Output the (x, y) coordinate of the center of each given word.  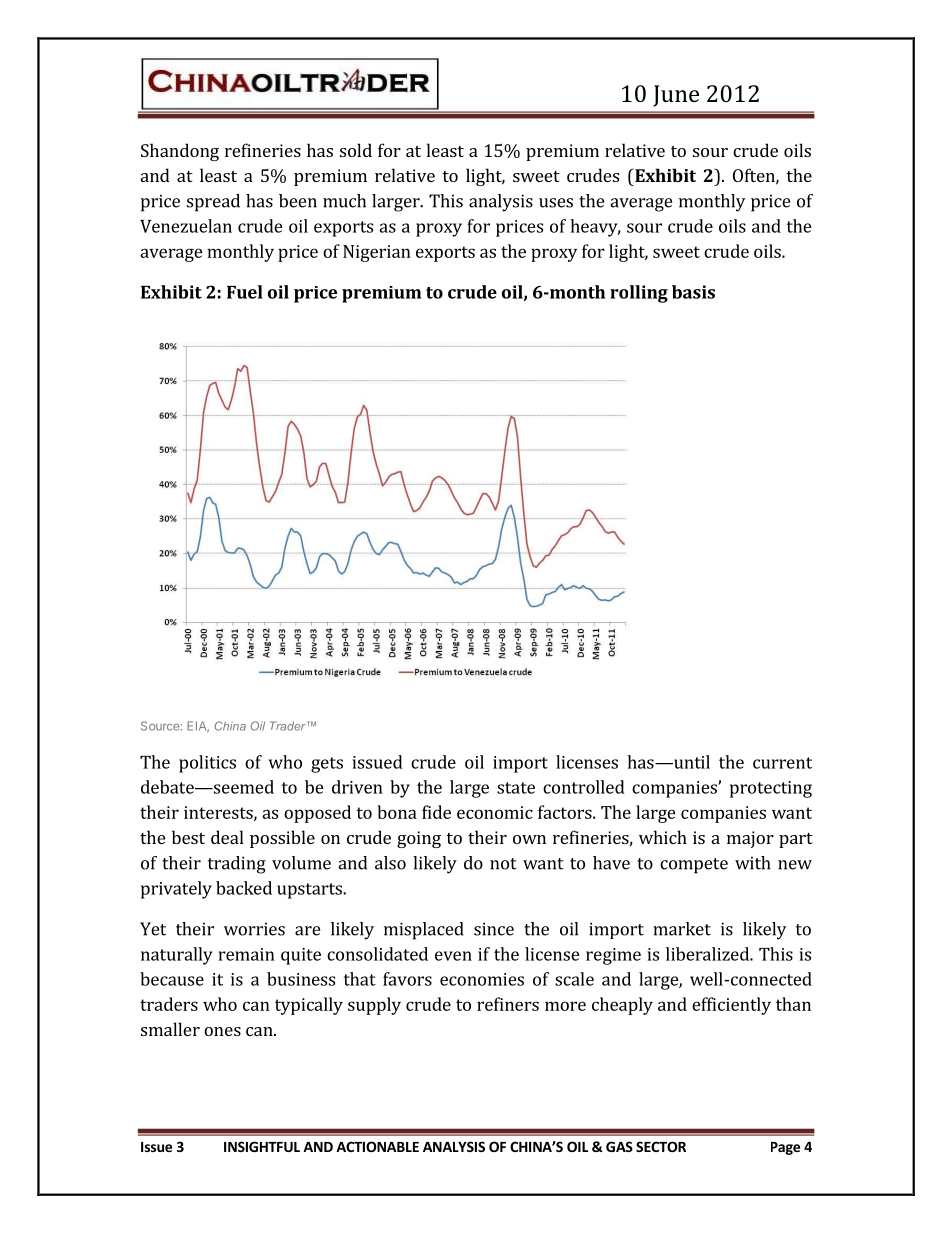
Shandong (180, 152)
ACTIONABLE (377, 1146)
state (516, 788)
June (676, 96)
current (782, 763)
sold (356, 150)
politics (207, 764)
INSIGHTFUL (262, 1146)
